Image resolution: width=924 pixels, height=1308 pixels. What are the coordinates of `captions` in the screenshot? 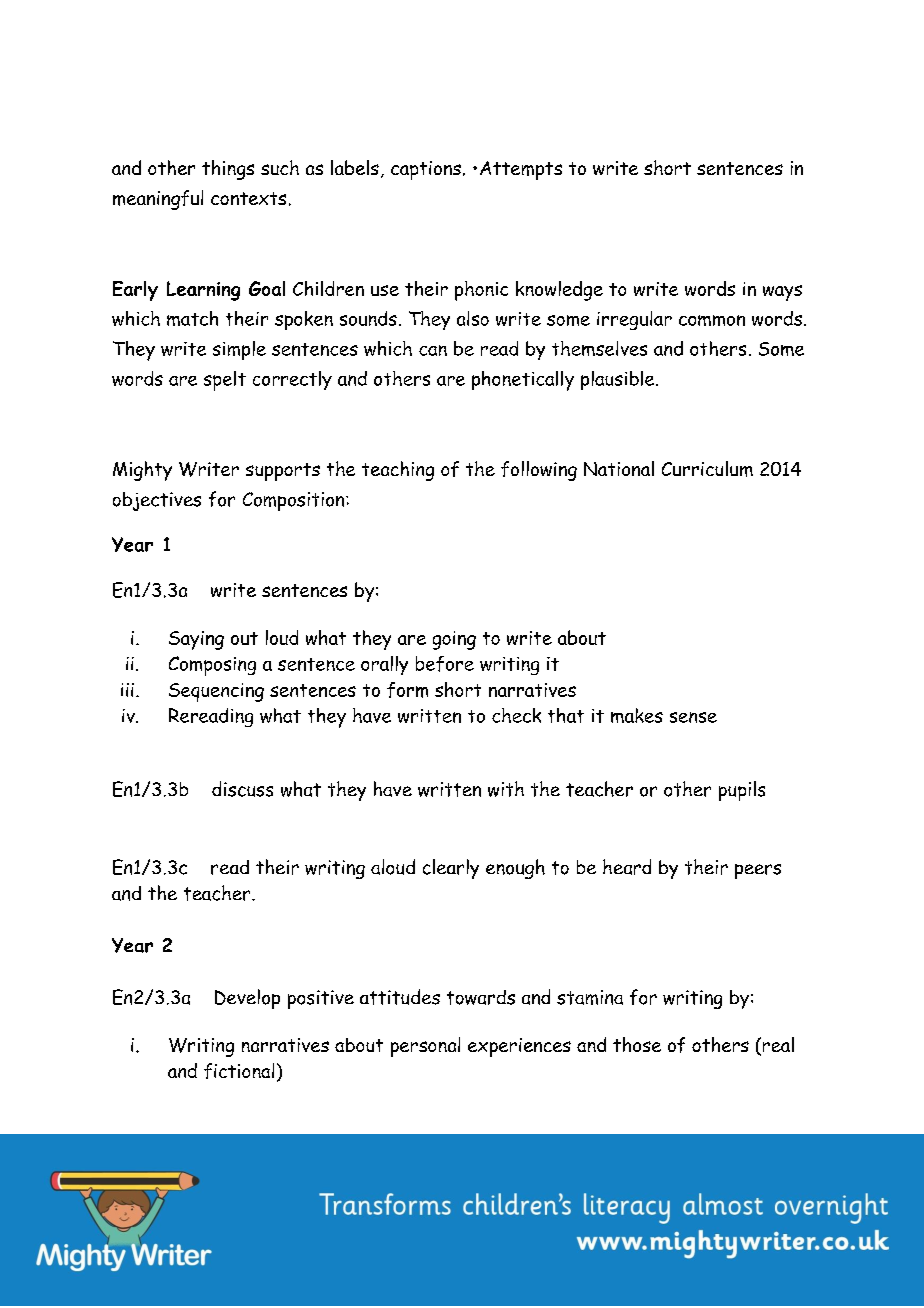 It's located at (426, 170).
